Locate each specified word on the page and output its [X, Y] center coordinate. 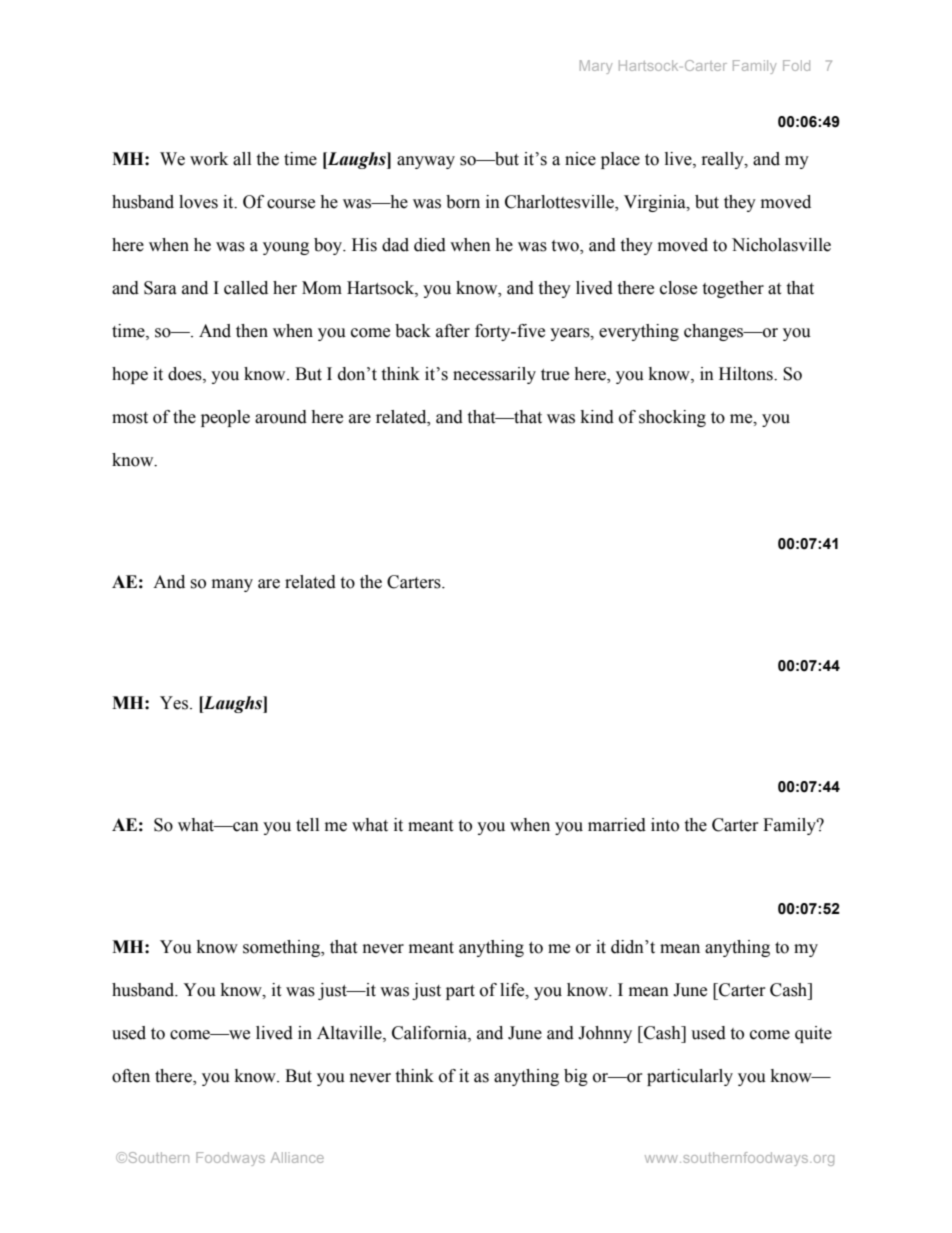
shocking [672, 418]
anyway [426, 162]
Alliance [297, 1157]
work [209, 159]
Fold [796, 65]
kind [597, 417]
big [576, 1077]
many [232, 585]
